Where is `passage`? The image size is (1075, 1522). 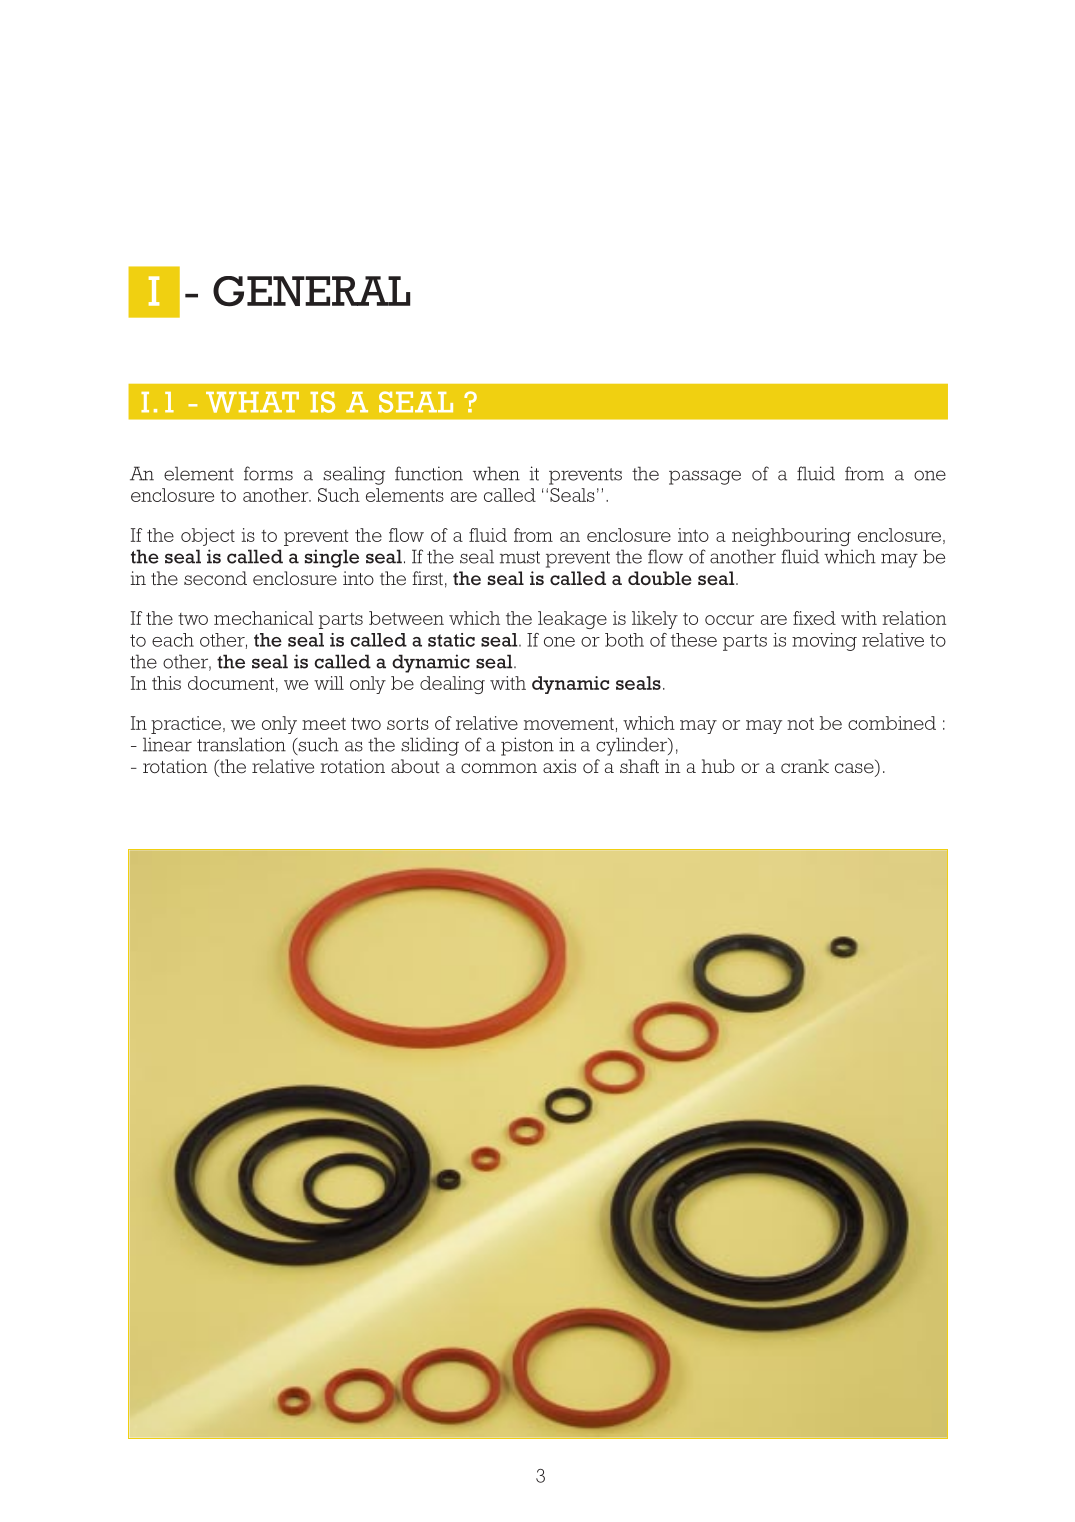 passage is located at coordinates (705, 477).
